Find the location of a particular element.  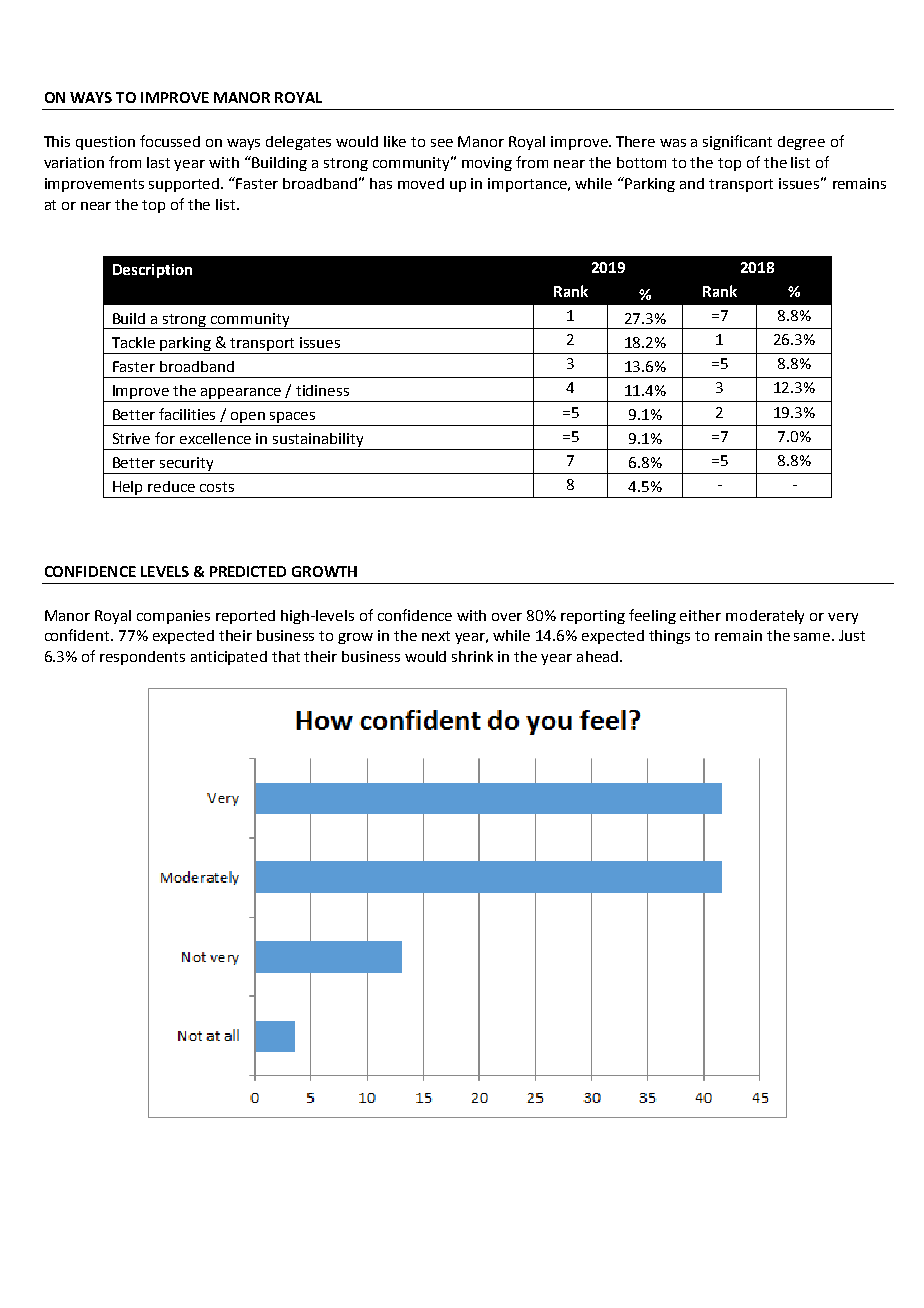

last is located at coordinates (158, 162).
